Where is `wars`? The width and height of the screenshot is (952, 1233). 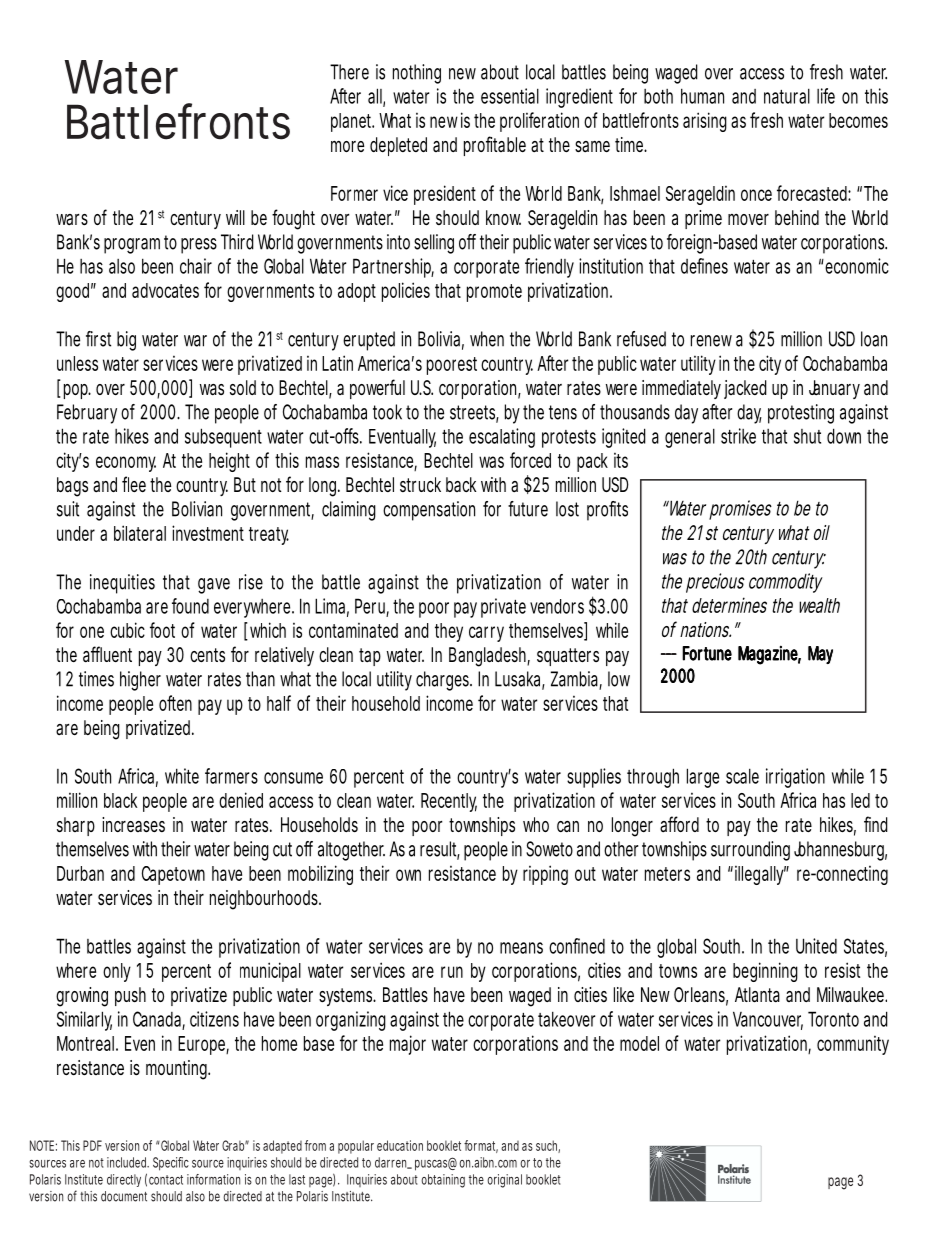
wars is located at coordinates (72, 219).
